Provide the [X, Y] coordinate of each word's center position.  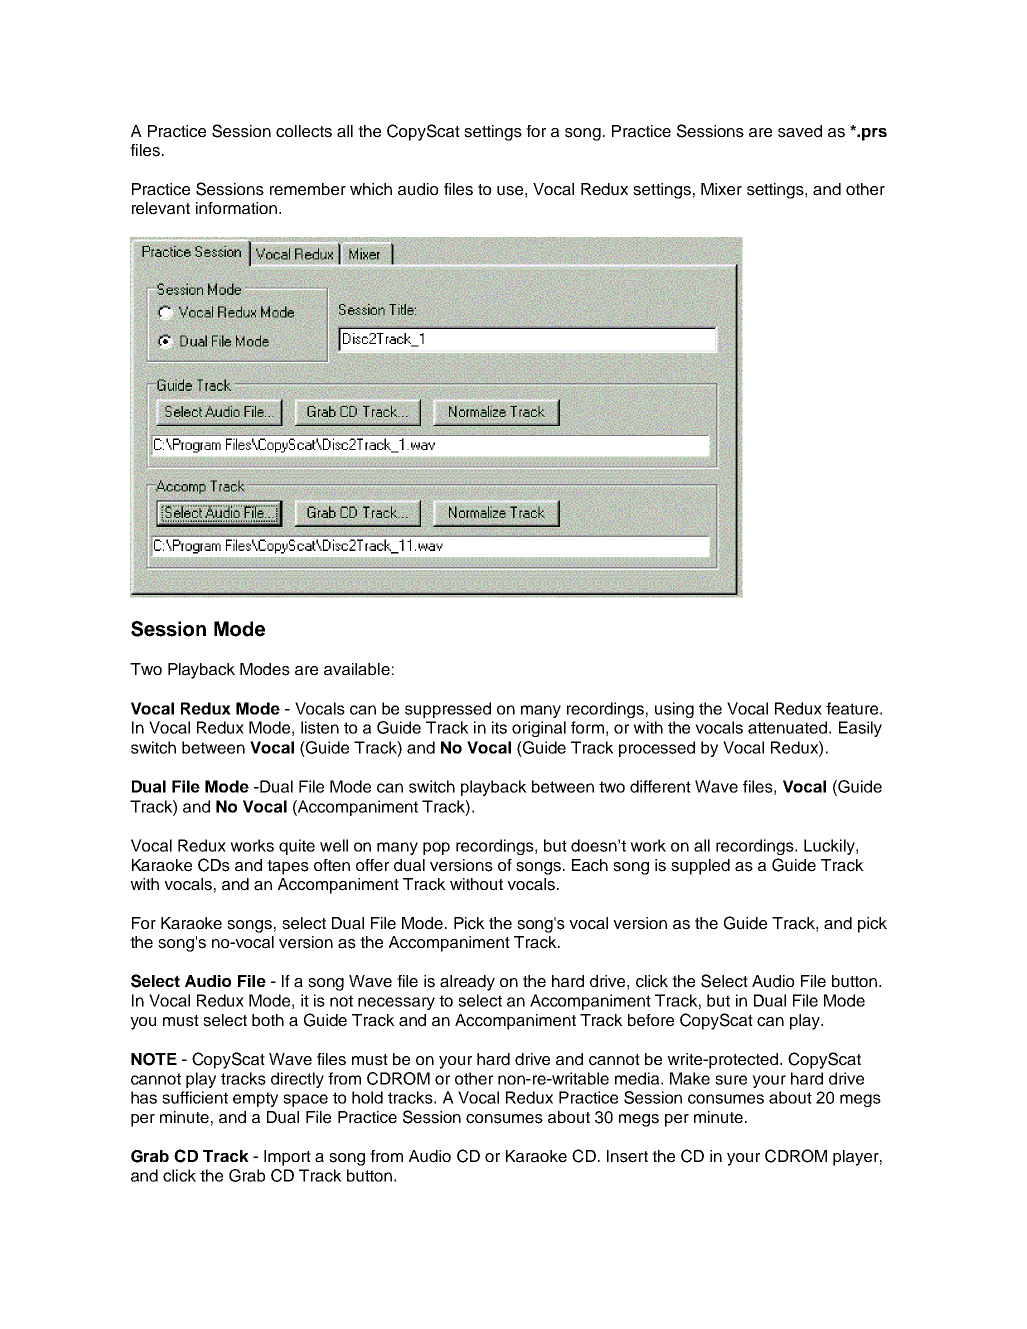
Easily [860, 729]
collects [304, 131]
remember [308, 189]
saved [800, 131]
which [371, 189]
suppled [700, 867]
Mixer [721, 189]
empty [255, 1099]
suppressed [448, 710]
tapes [288, 867]
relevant [161, 208]
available [357, 669]
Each [590, 865]
